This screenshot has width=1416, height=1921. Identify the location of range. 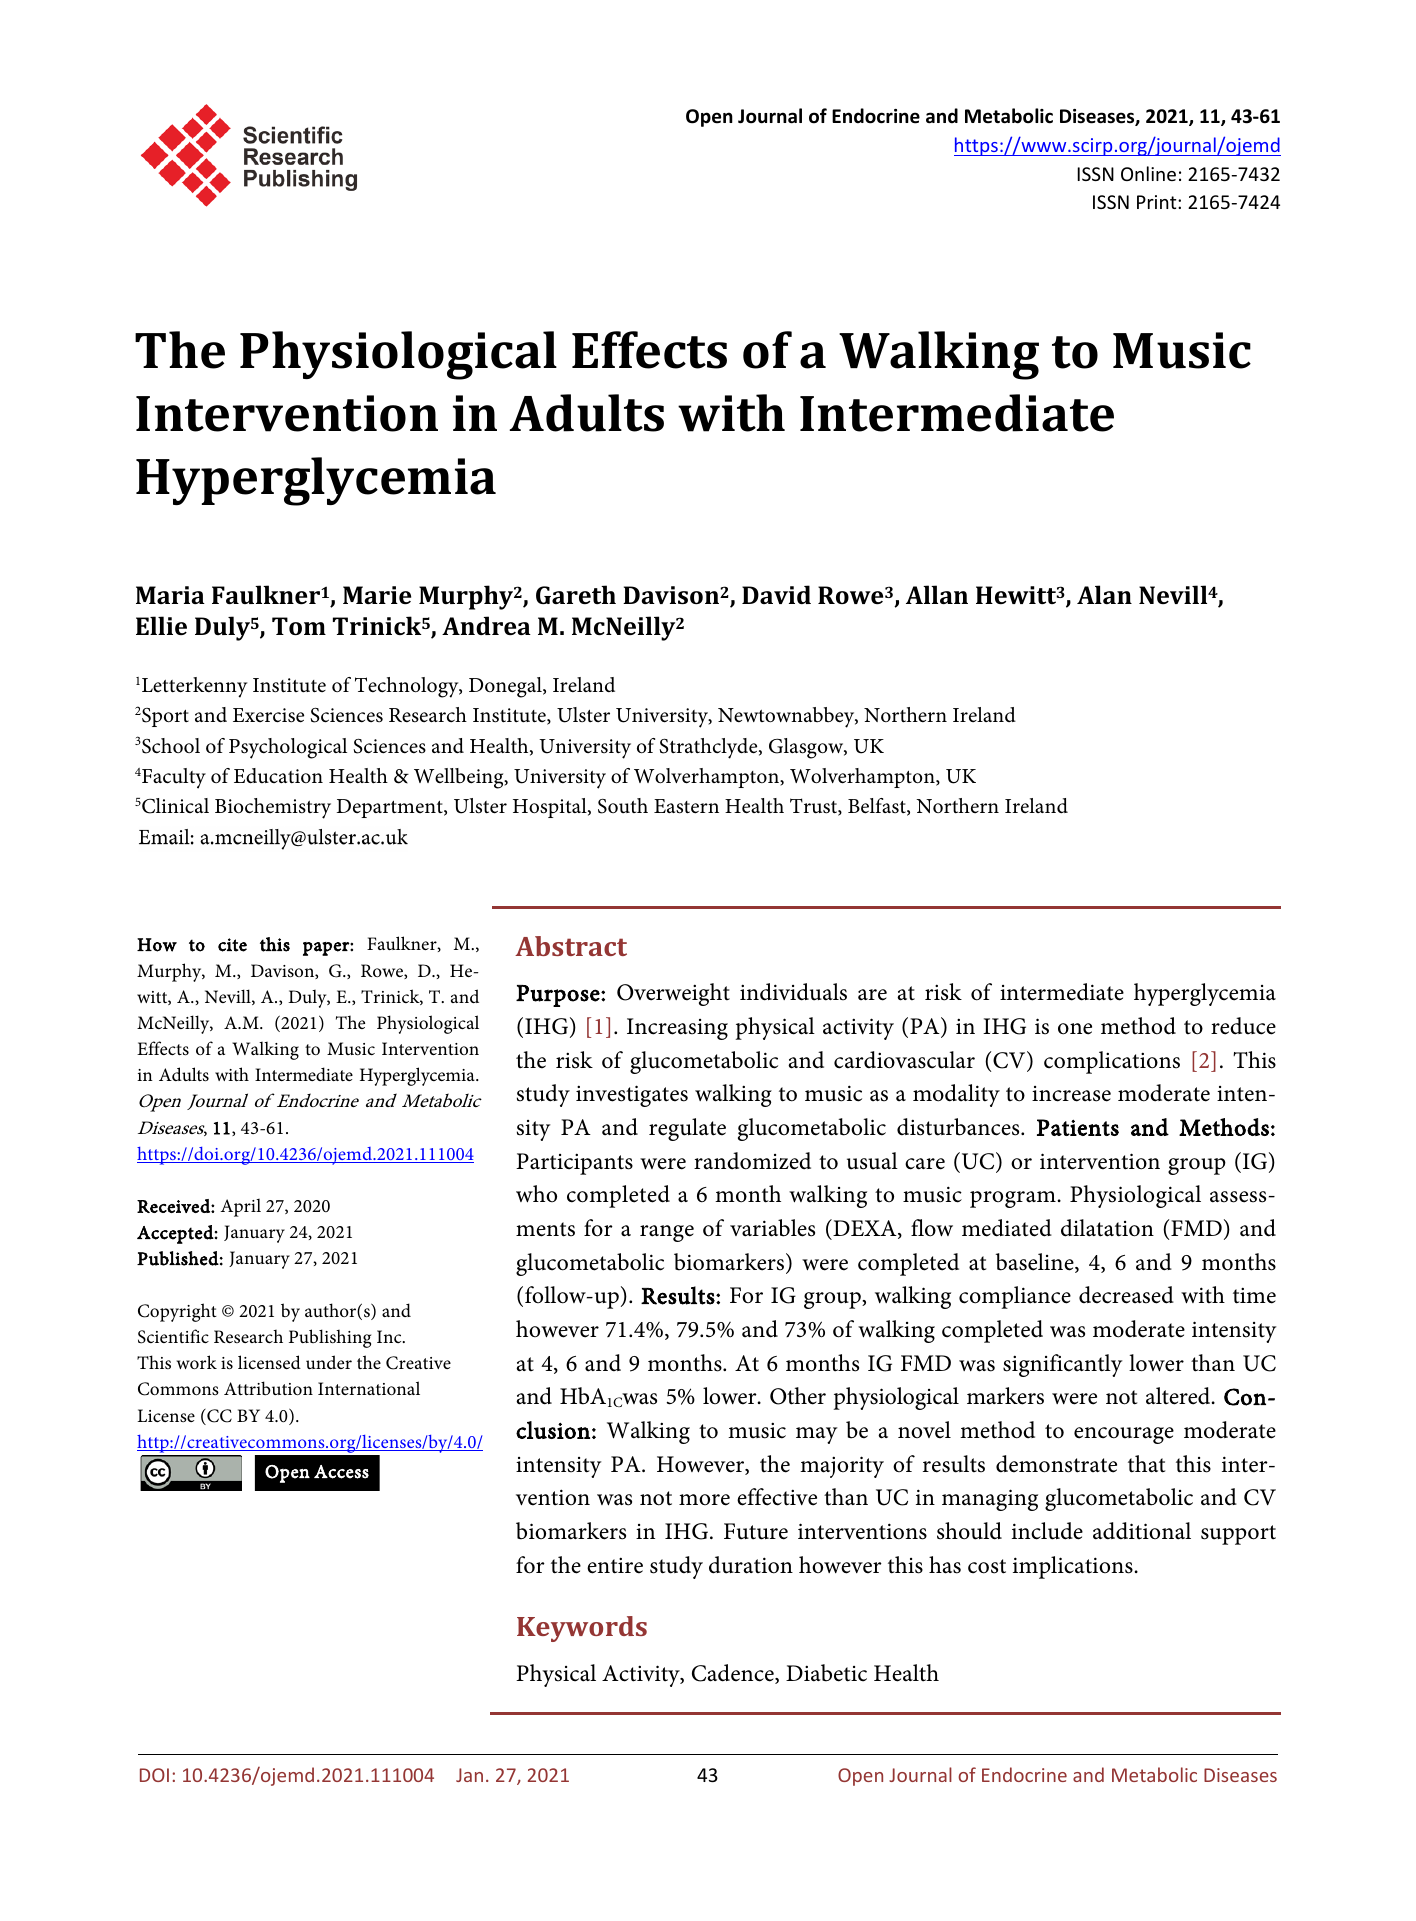
(667, 1233).
